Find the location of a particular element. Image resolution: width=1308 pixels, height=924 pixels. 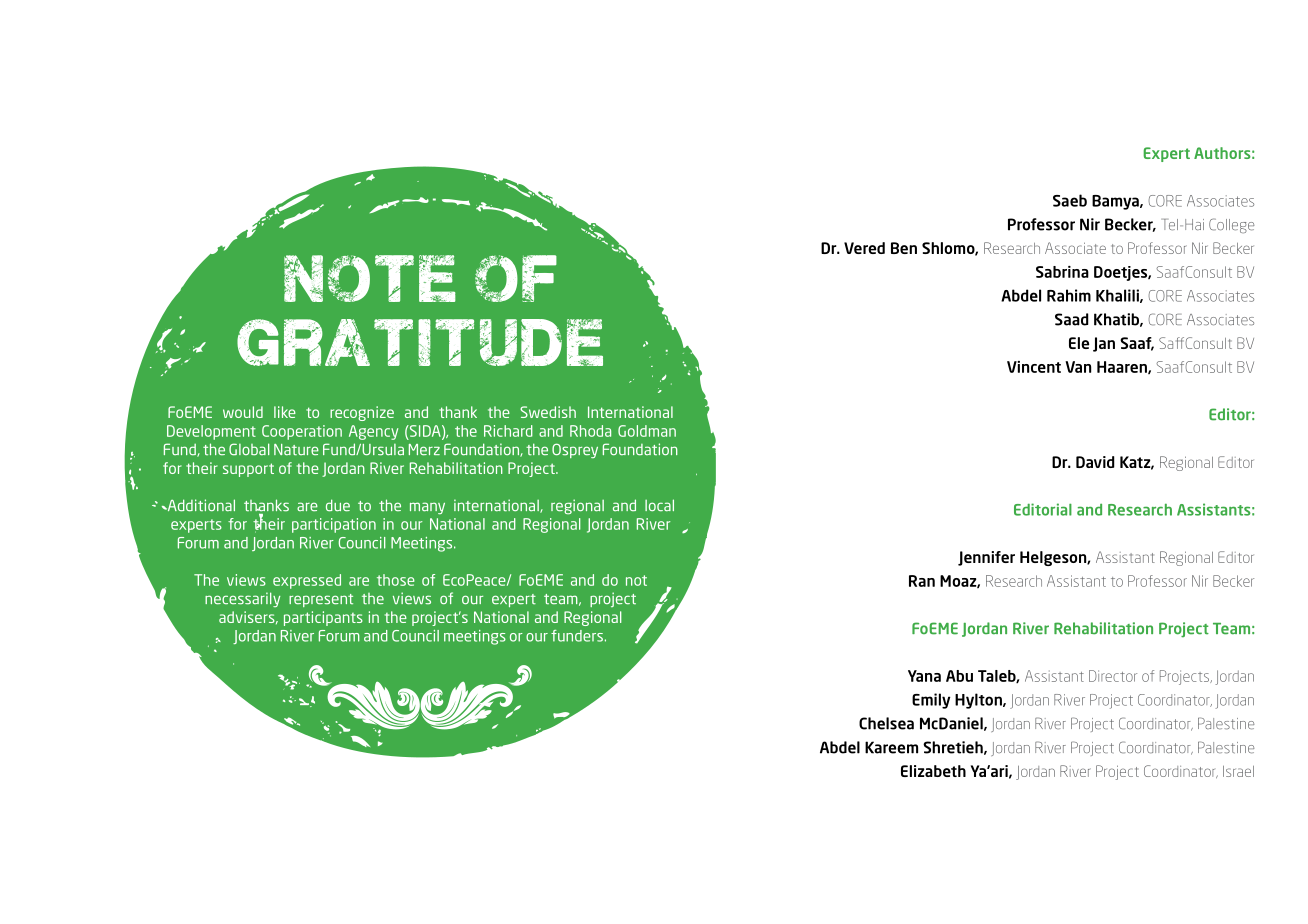

Ben is located at coordinates (904, 248).
